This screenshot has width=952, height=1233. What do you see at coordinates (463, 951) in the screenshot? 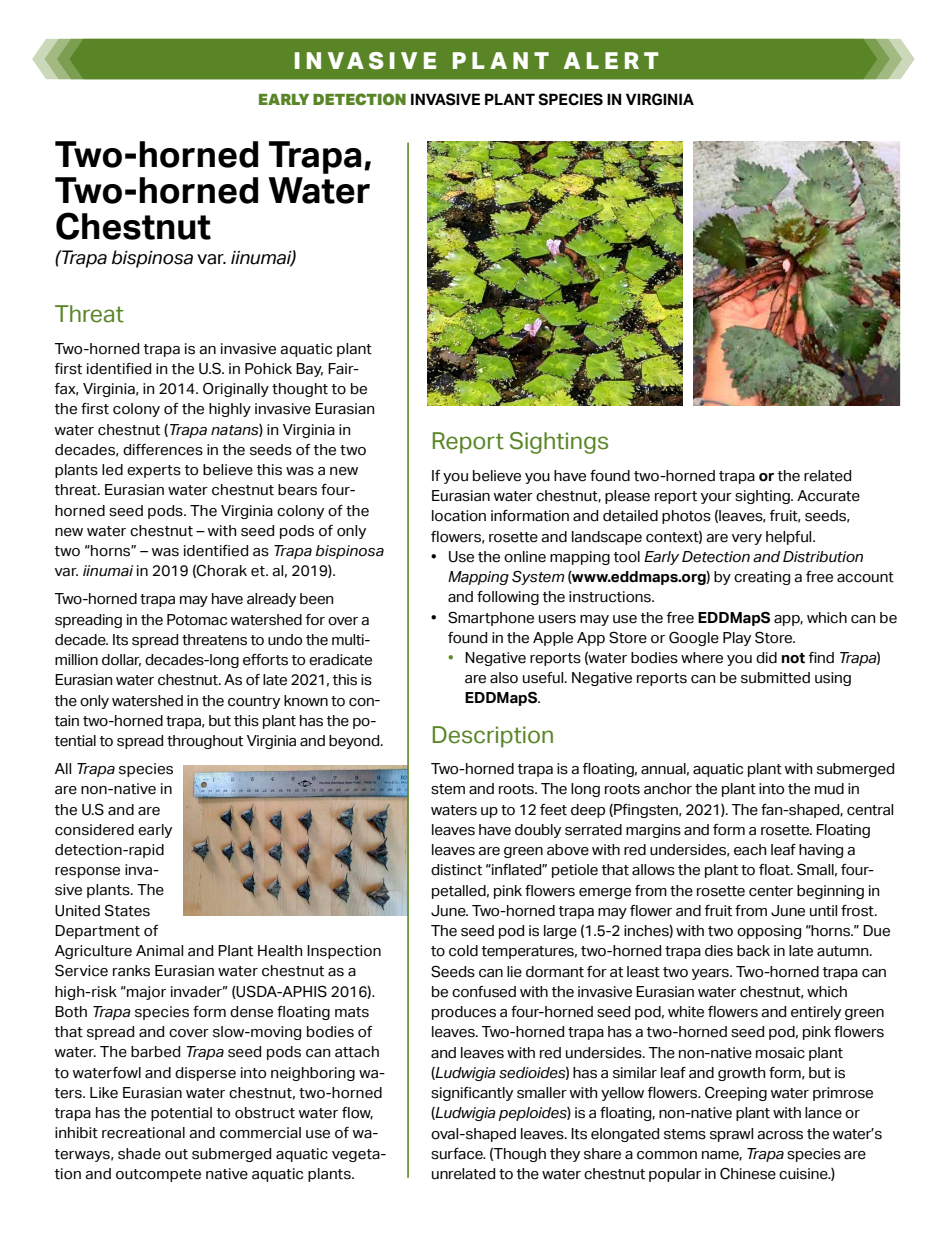
I see `cold` at bounding box center [463, 951].
